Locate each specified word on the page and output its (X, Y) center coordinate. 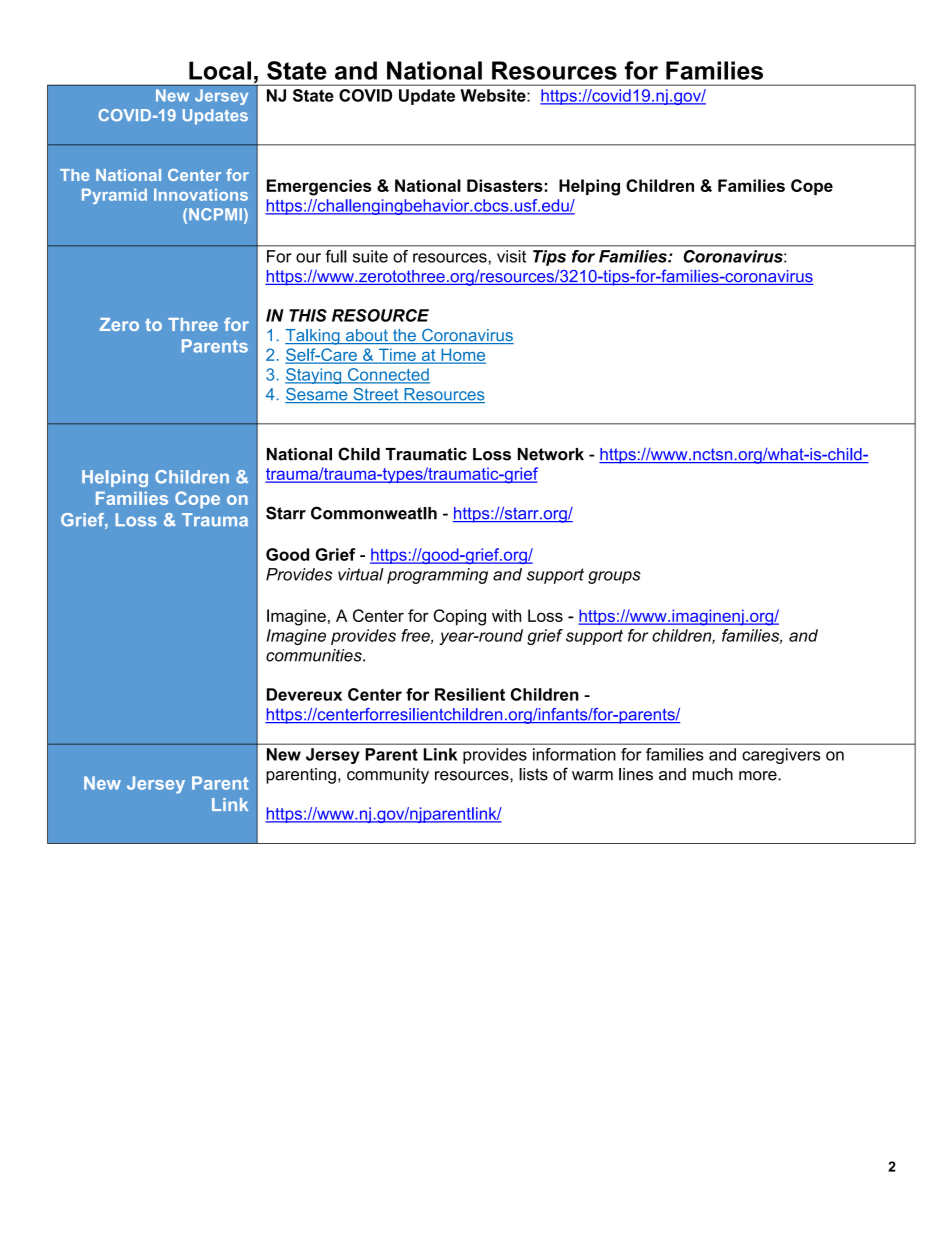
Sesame (317, 395)
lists (533, 774)
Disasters (505, 185)
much (713, 774)
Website (494, 95)
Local (220, 70)
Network (551, 454)
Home (462, 355)
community (388, 776)
